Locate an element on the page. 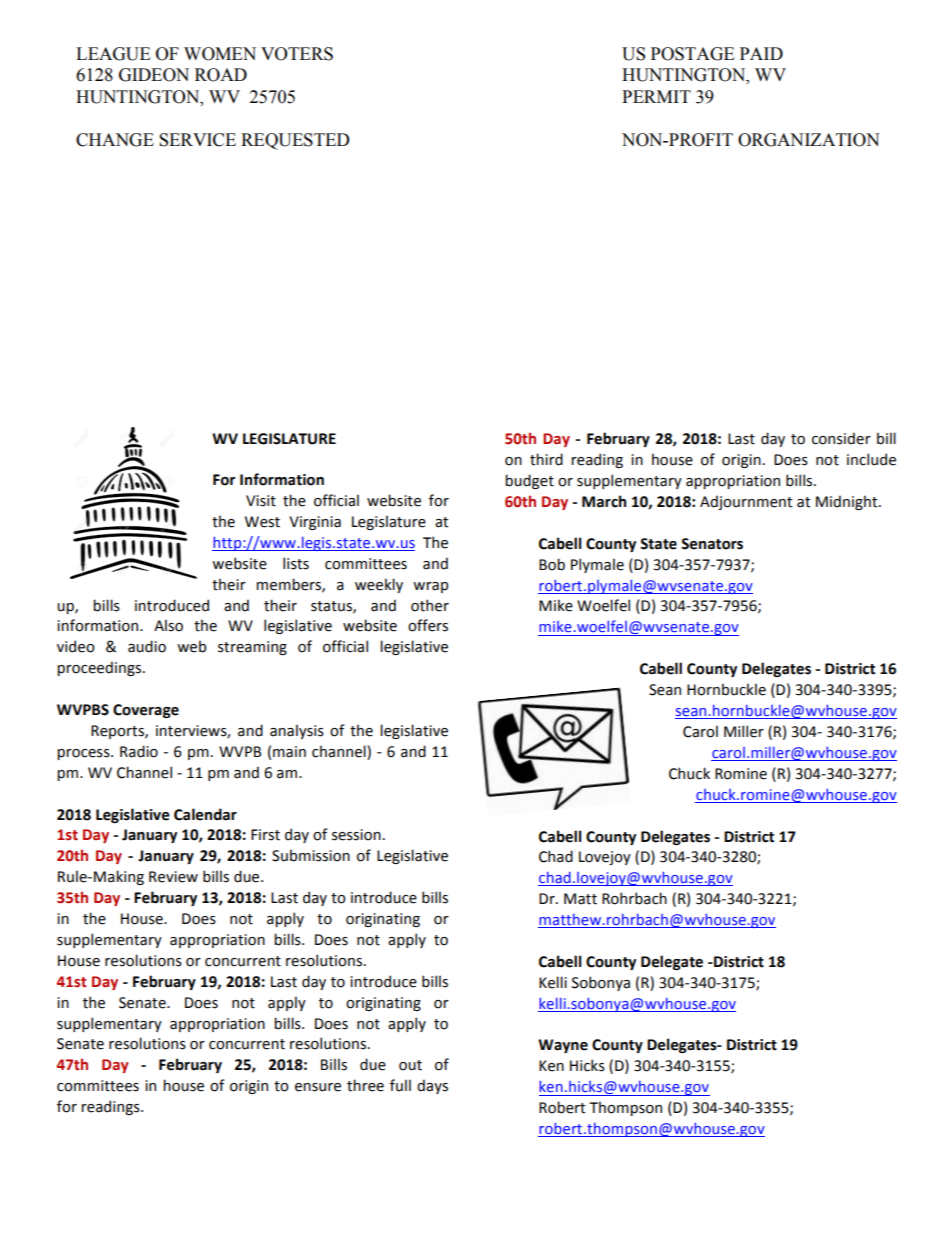 The height and width of the page is (1233, 952). Also is located at coordinates (168, 625).
